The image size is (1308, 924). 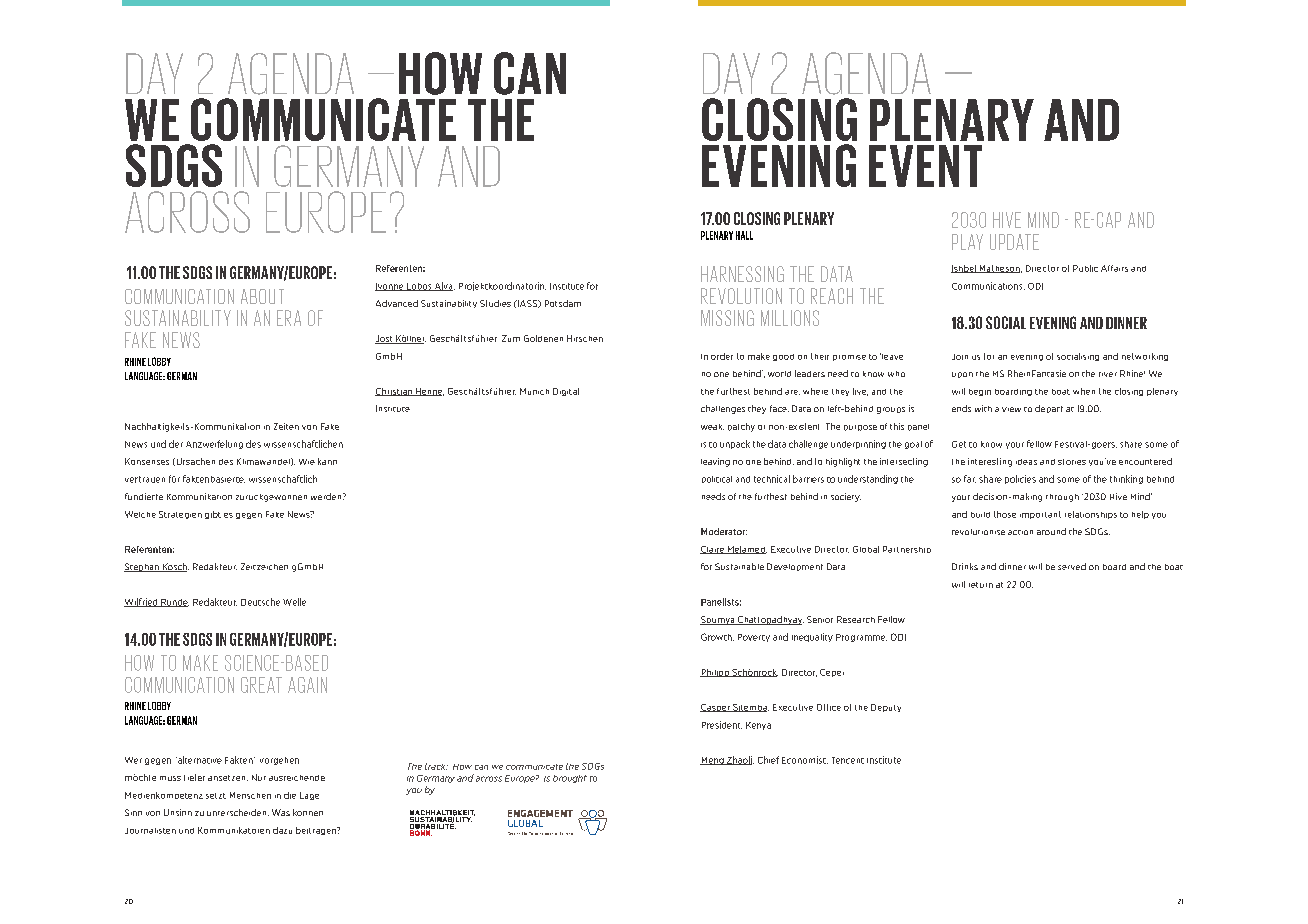 What do you see at coordinates (981, 585) in the page?
I see `return` at bounding box center [981, 585].
